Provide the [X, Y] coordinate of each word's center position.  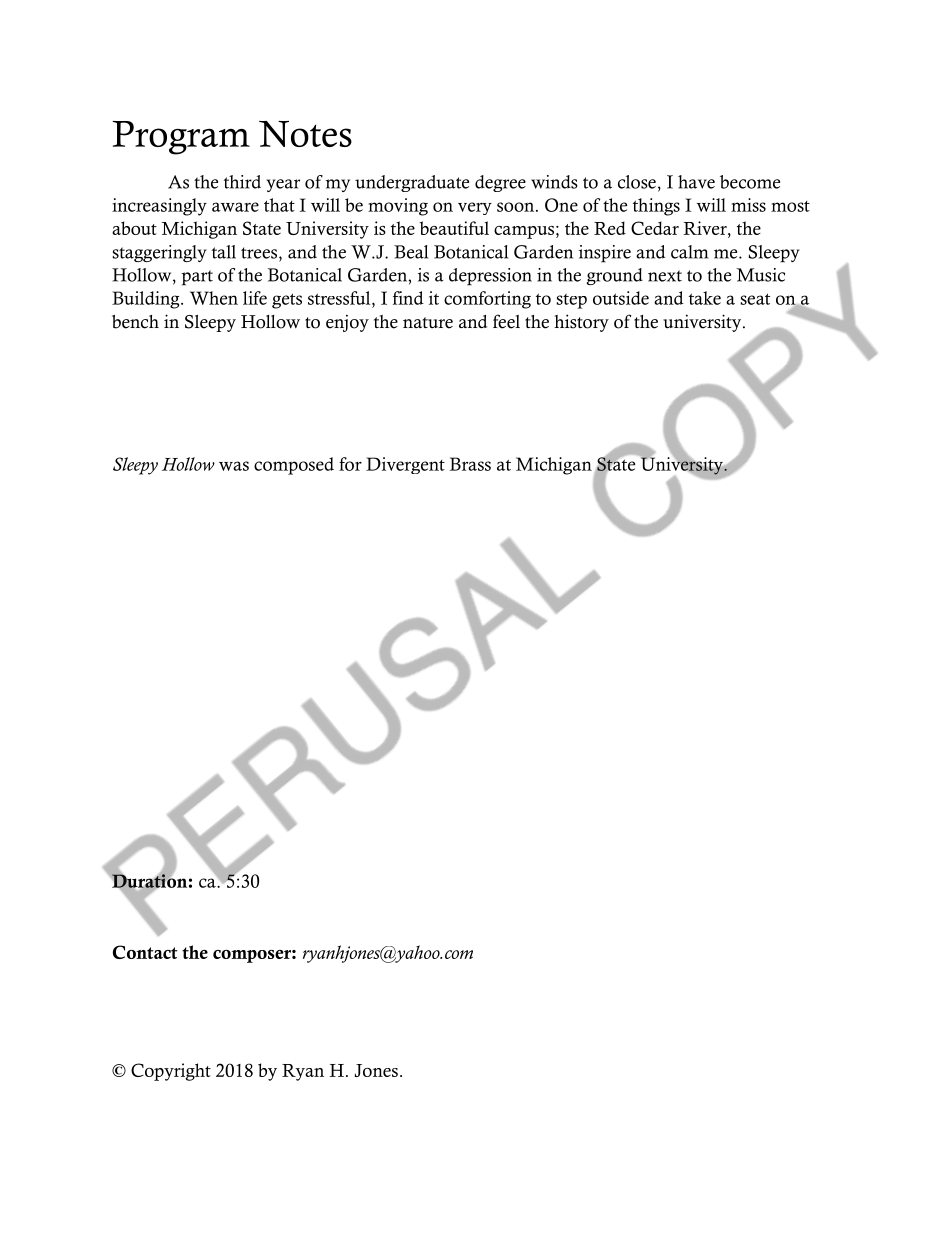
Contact [145, 952]
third [242, 182]
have [696, 182]
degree [500, 183]
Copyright [171, 1072]
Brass [470, 464]
